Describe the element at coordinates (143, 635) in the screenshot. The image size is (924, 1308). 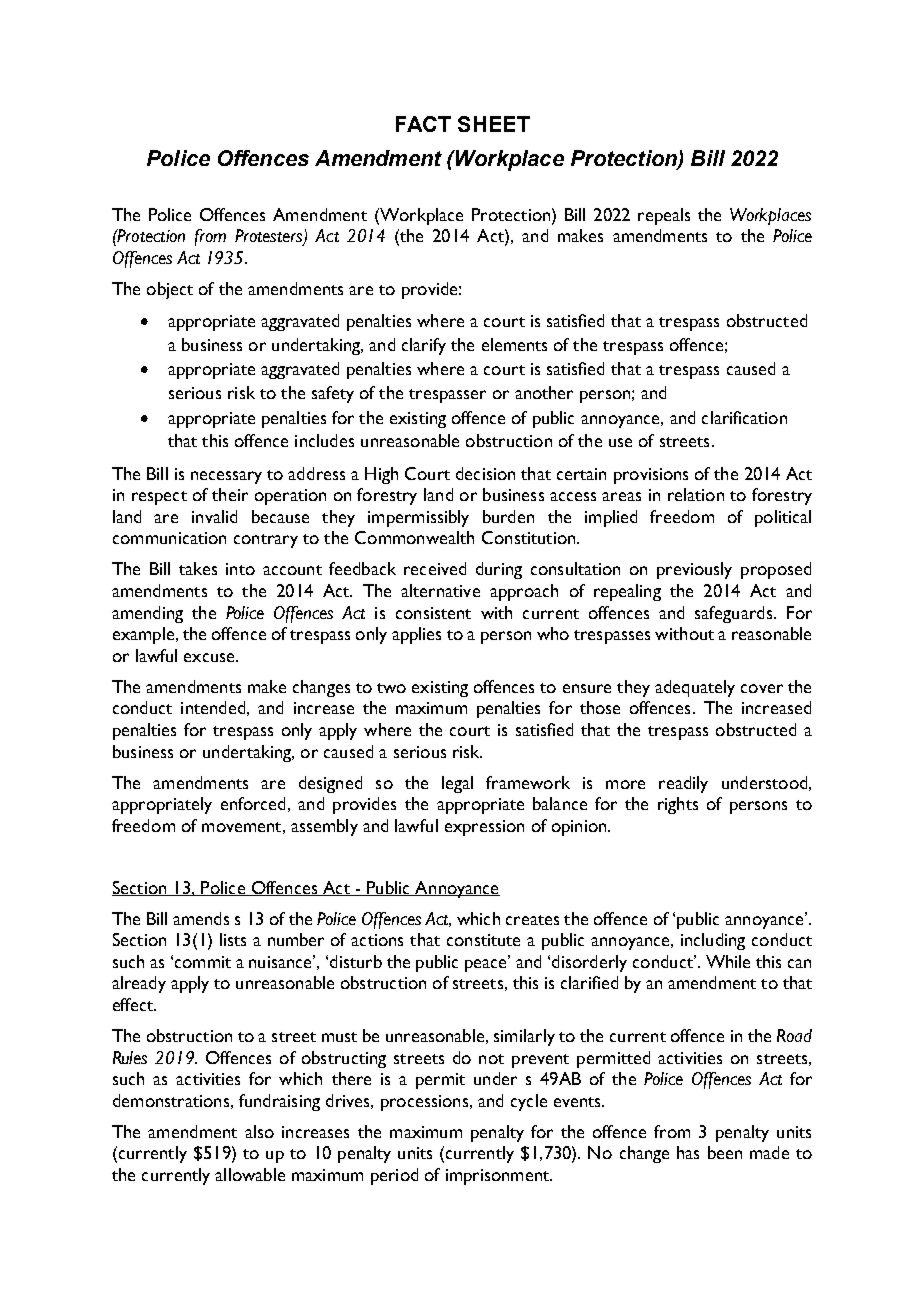
I see `example` at that location.
